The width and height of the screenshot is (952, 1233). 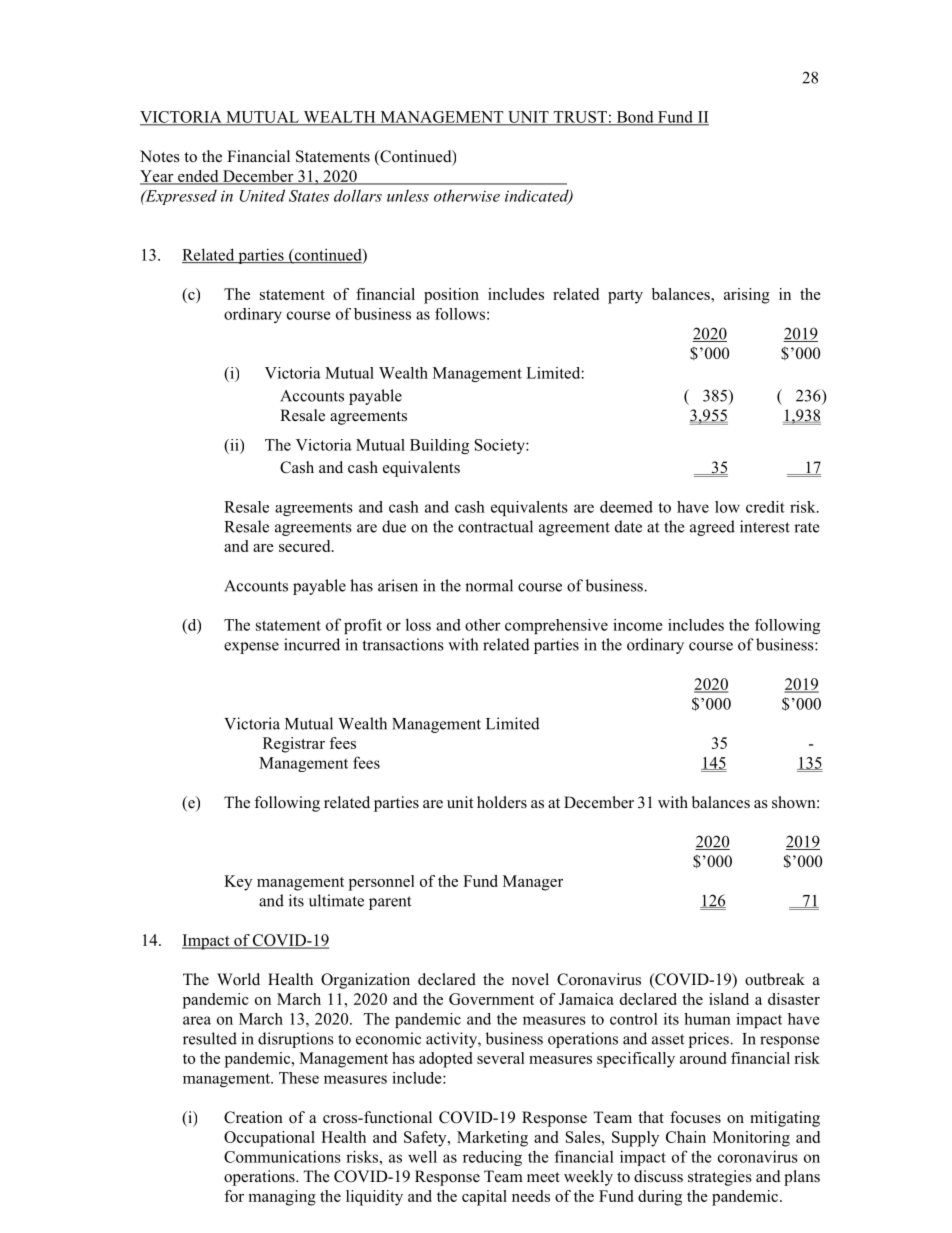 What do you see at coordinates (408, 195) in the screenshot?
I see `unless` at bounding box center [408, 195].
